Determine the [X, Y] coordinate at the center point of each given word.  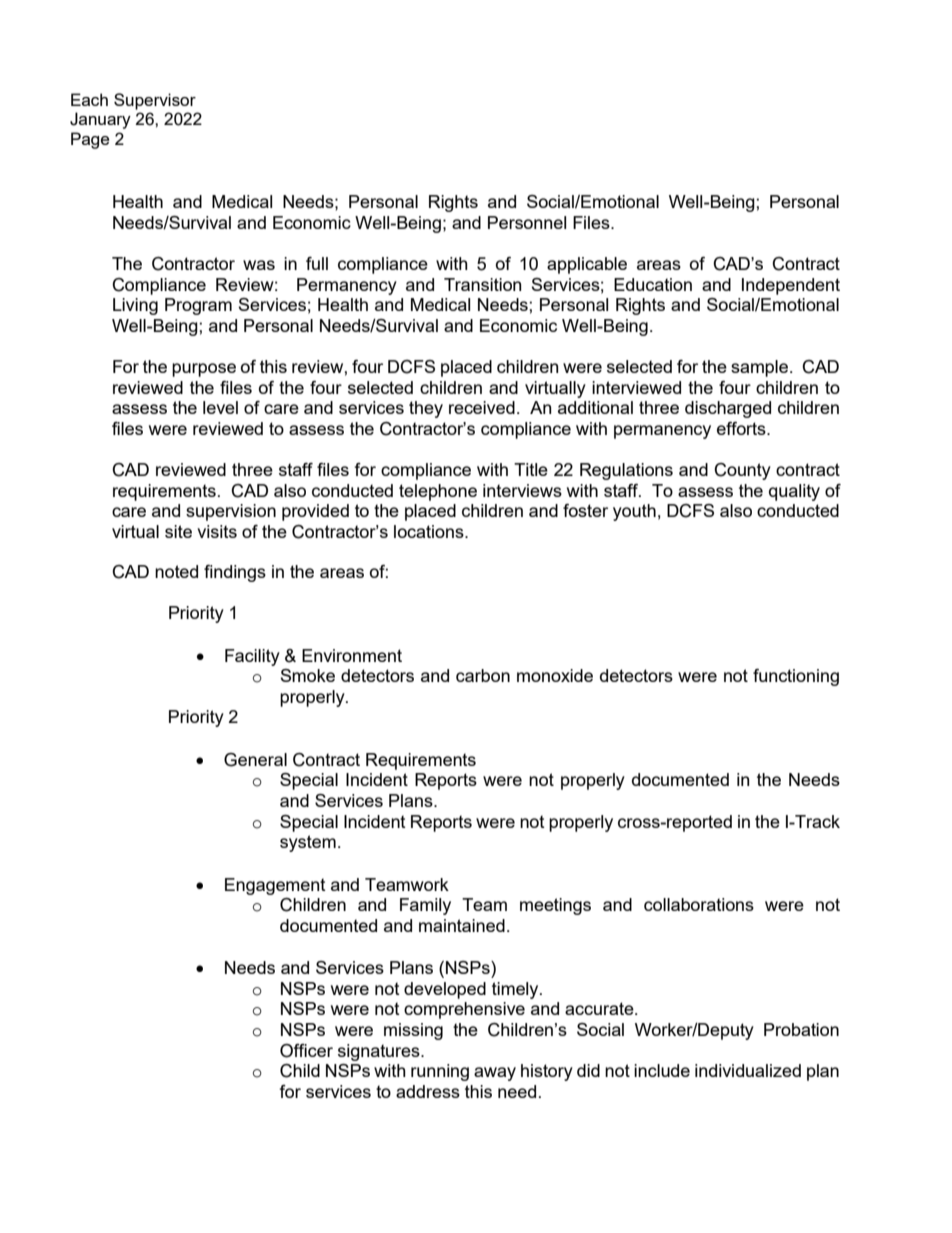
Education [653, 284]
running [440, 1072]
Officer [306, 1051]
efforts [742, 428]
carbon [483, 675]
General [255, 760]
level [220, 407]
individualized [748, 1070]
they [426, 409]
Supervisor [155, 101]
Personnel [527, 222]
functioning [796, 677]
